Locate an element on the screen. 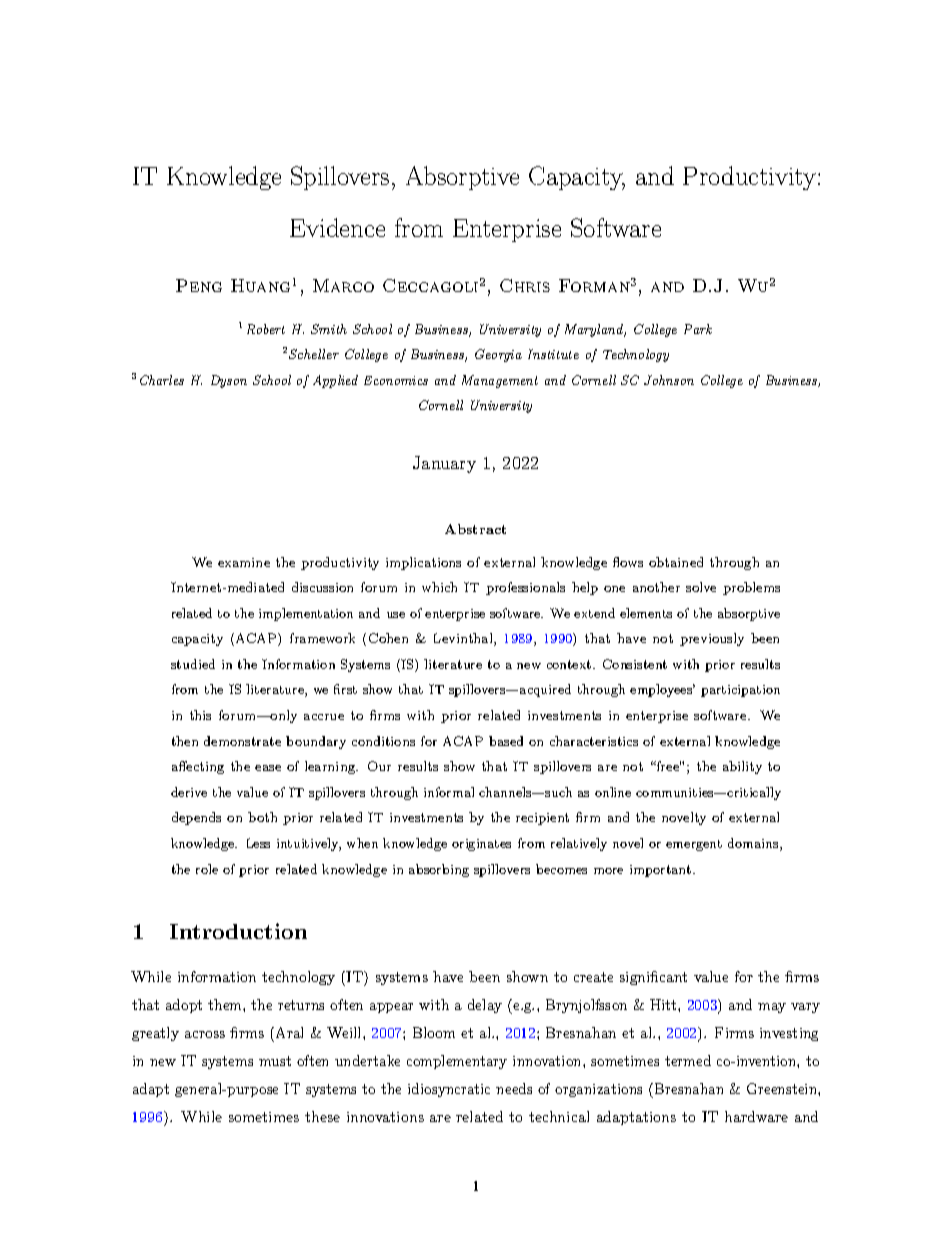 This screenshot has height=1233, width=952. idiosyncratic is located at coordinates (449, 1090).
